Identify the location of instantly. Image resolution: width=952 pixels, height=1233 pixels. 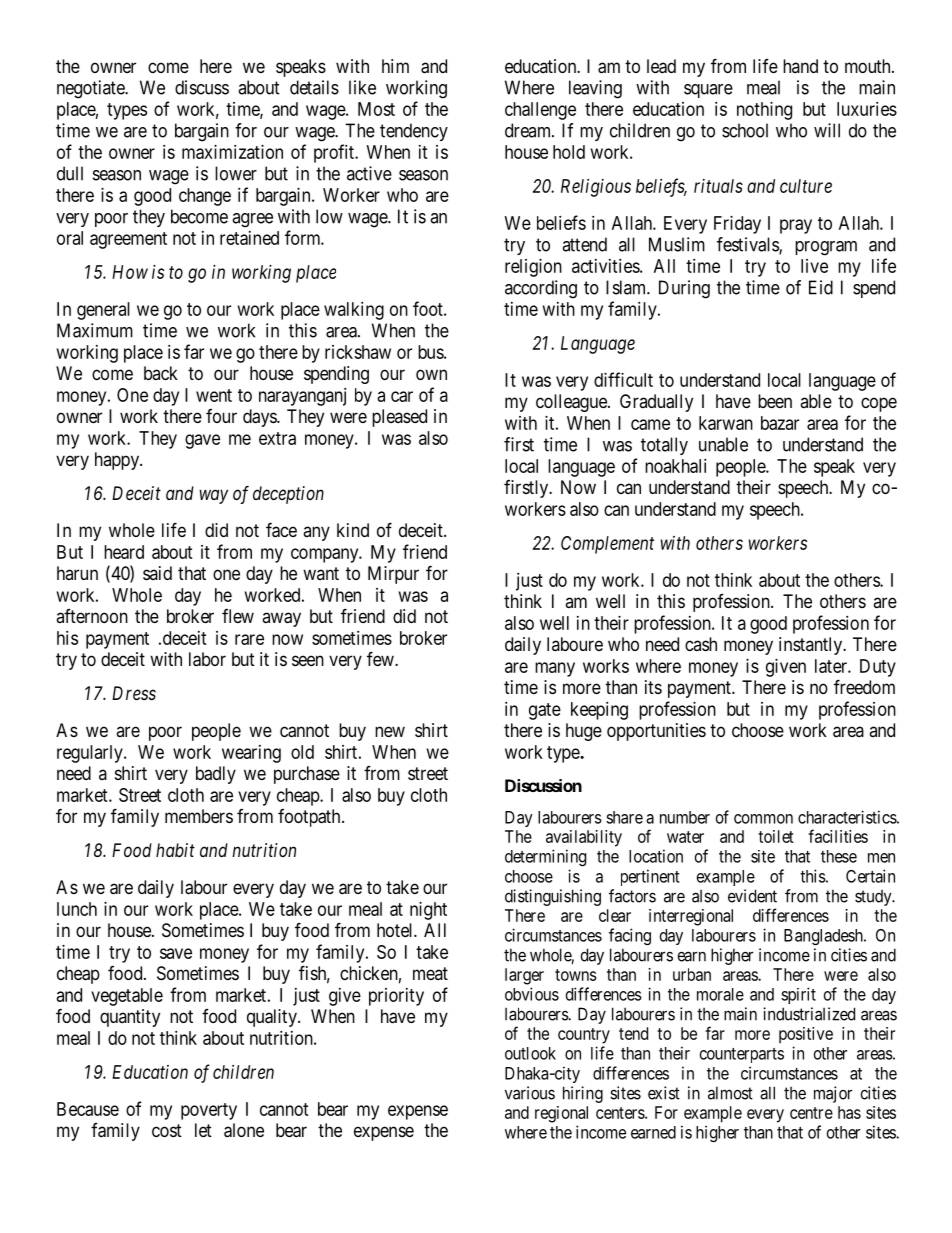
(812, 646).
